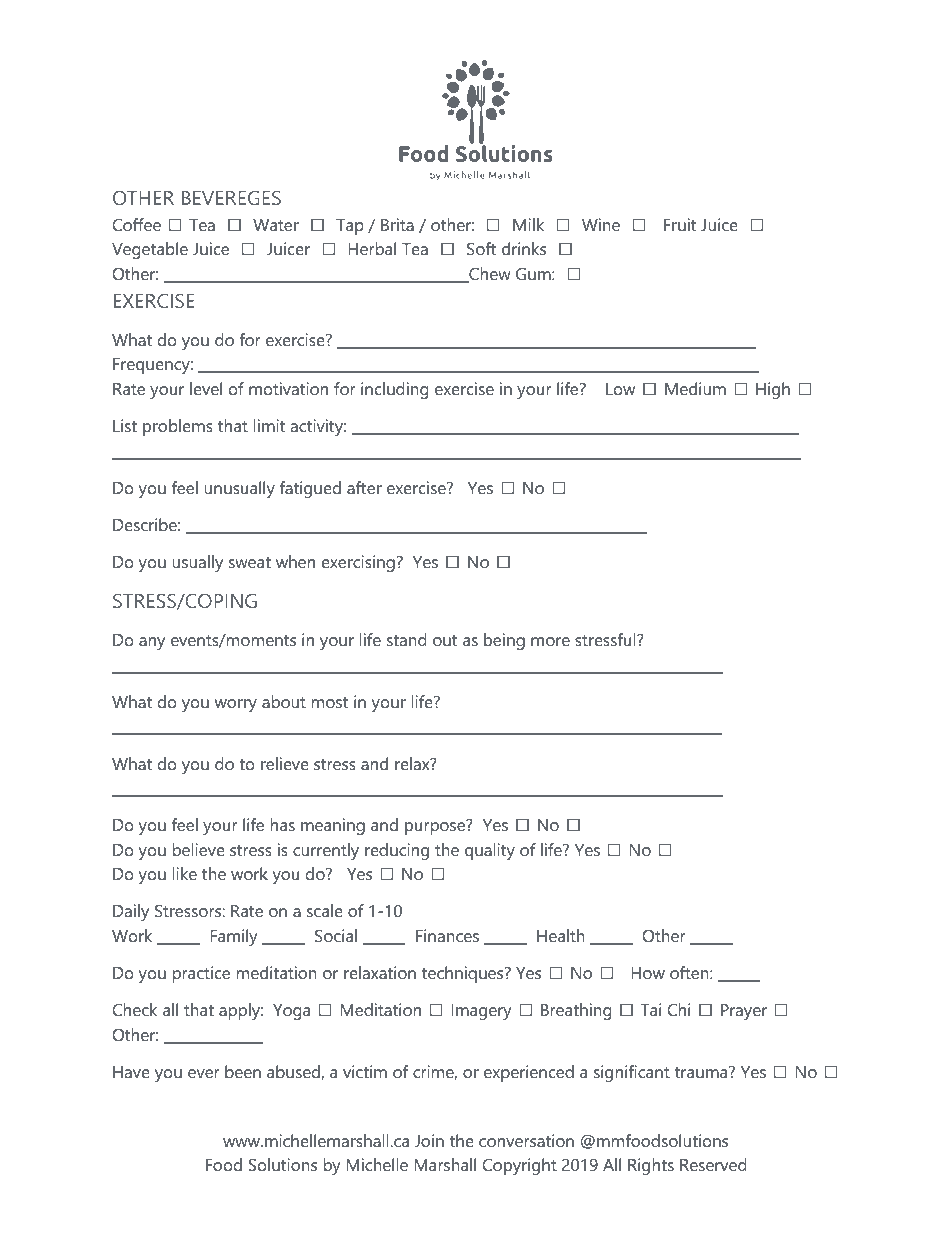 Image resolution: width=952 pixels, height=1233 pixels. What do you see at coordinates (243, 1071) in the document?
I see `been` at bounding box center [243, 1071].
